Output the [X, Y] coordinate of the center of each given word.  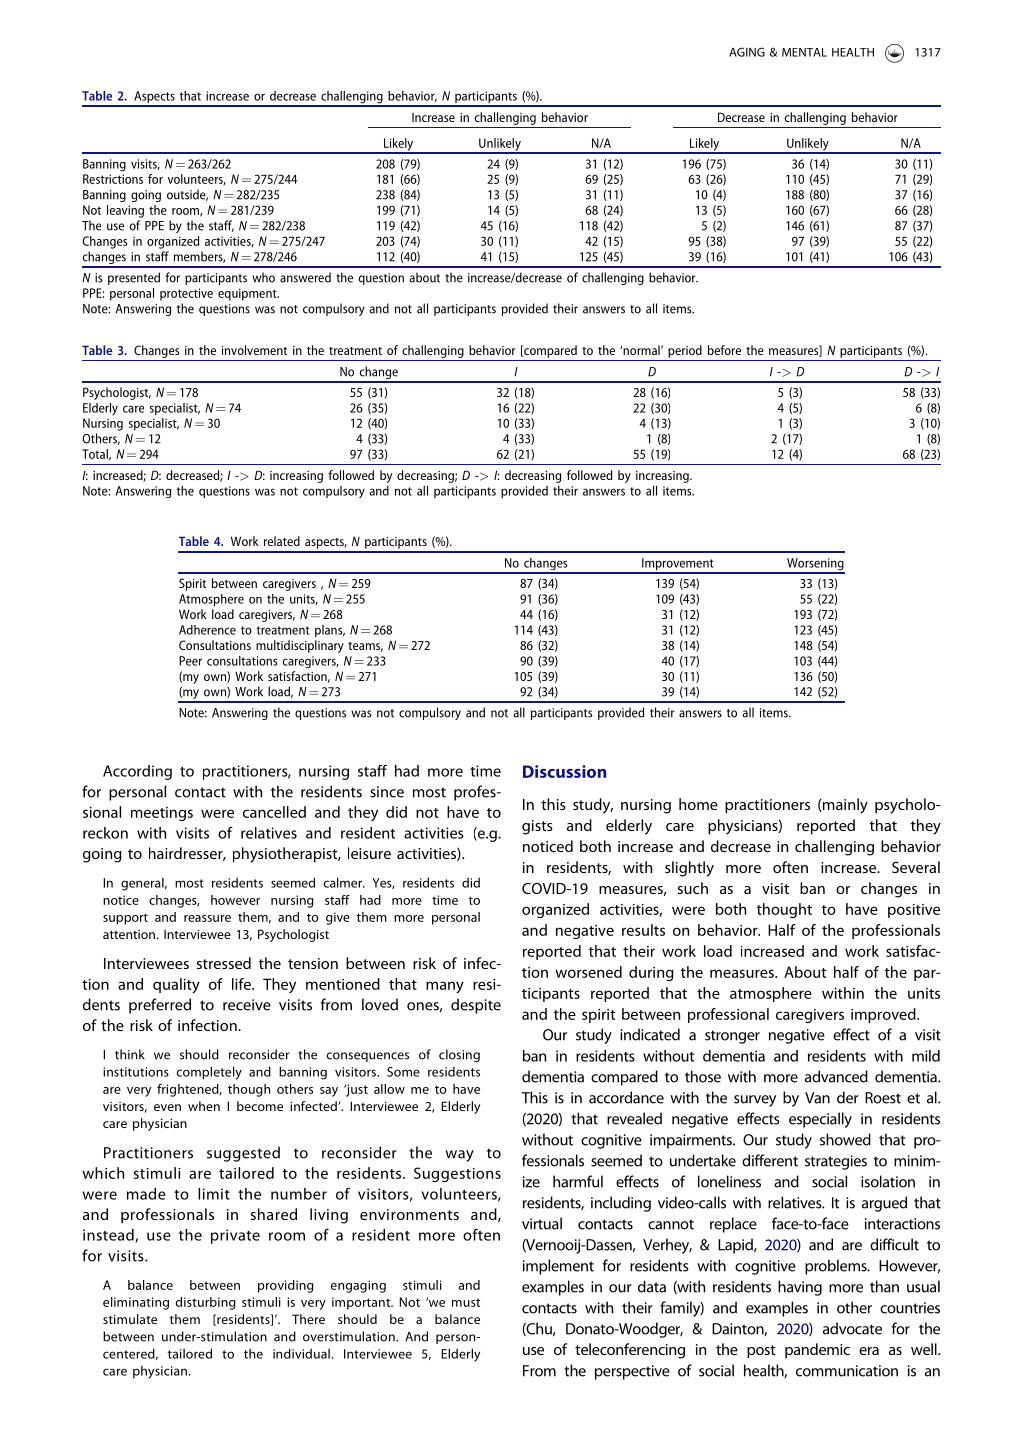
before [724, 350]
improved [884, 1015]
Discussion [564, 771]
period [685, 351]
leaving [125, 211]
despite [476, 1006]
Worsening [815, 565]
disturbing [205, 1303]
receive [247, 1005]
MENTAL [804, 52]
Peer [190, 661]
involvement [254, 350]
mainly [844, 806]
